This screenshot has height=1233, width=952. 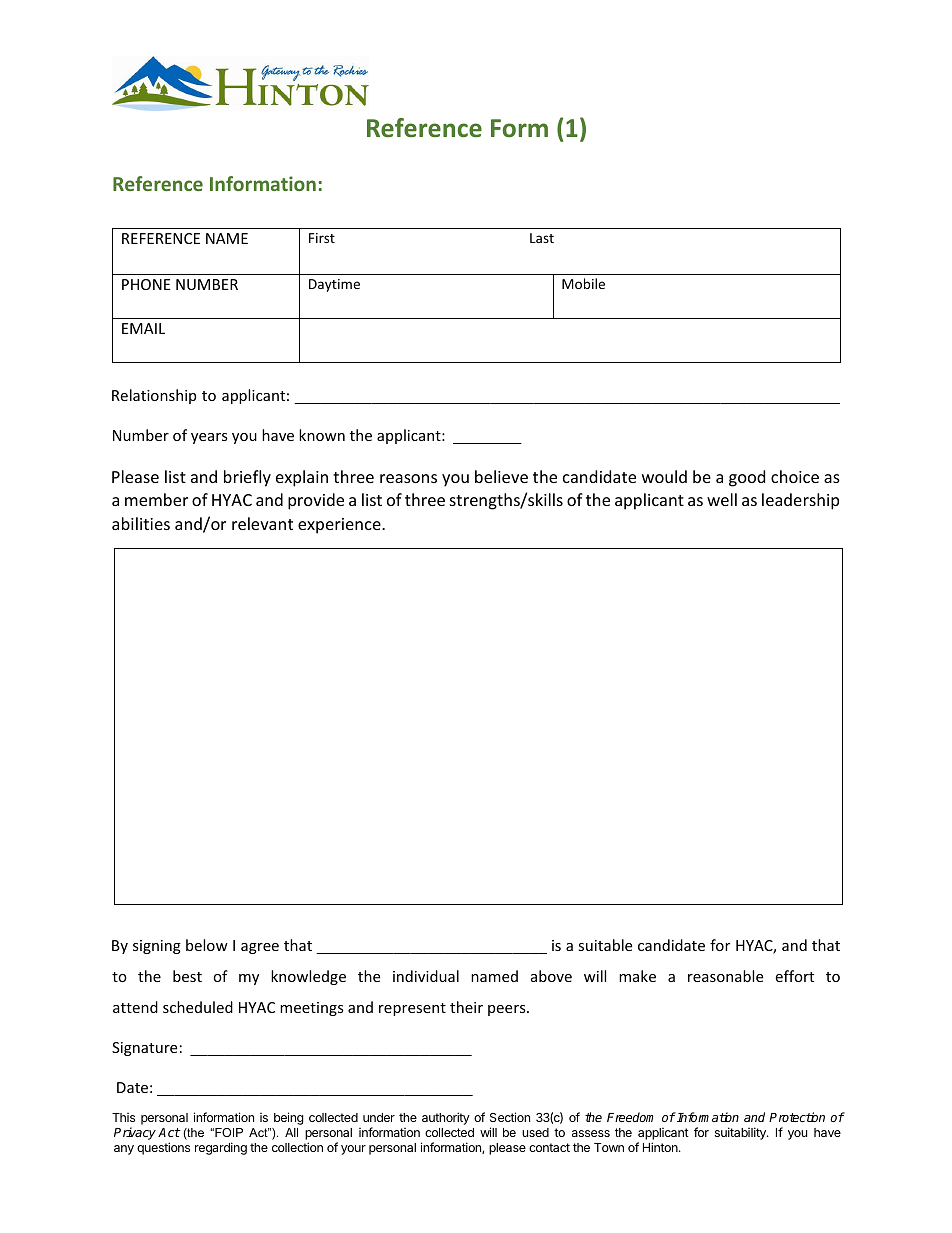 I want to click on individual, so click(x=426, y=976).
